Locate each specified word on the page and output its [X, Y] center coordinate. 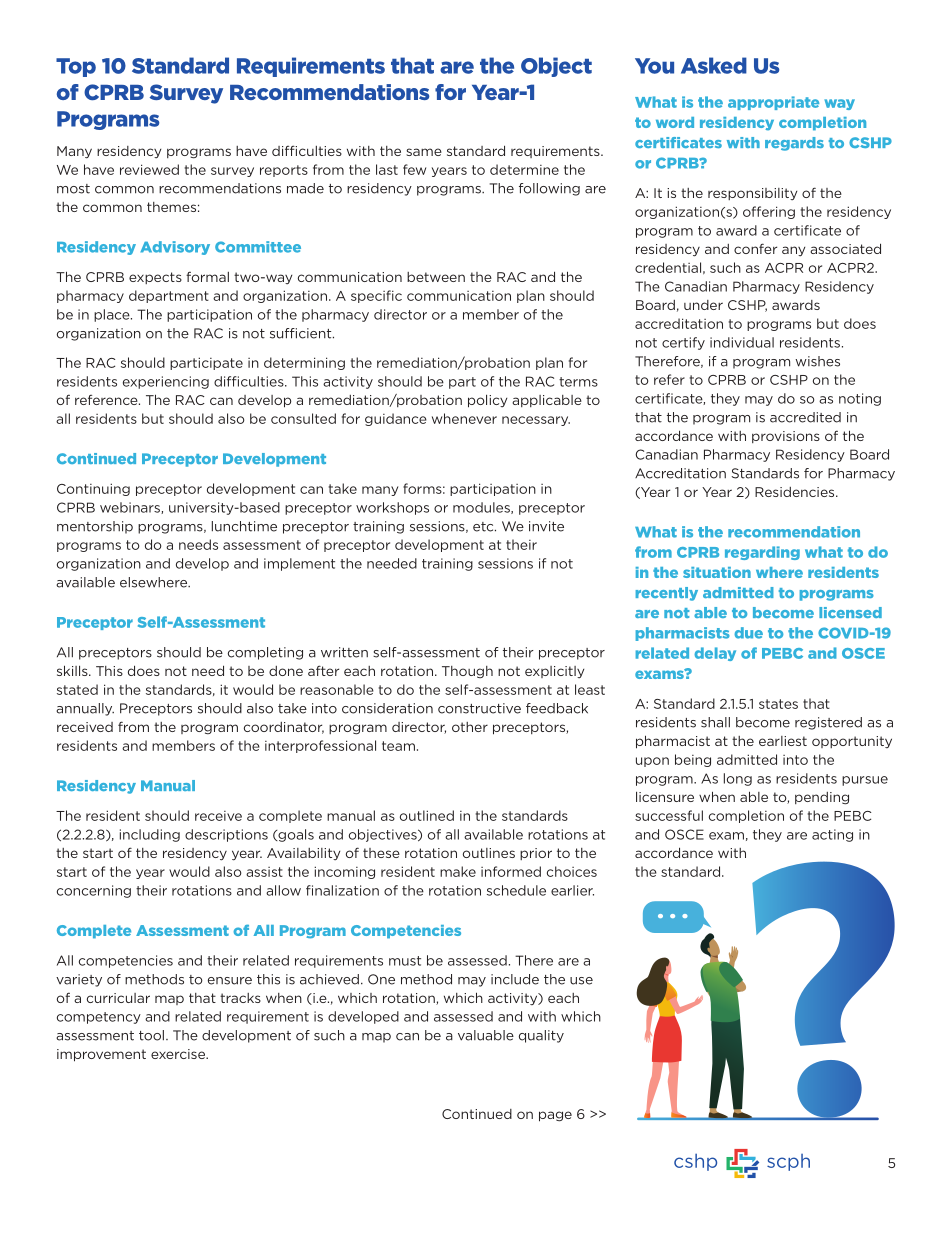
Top [76, 67]
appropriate [773, 103]
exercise [179, 1054]
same [424, 152]
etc [484, 527]
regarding [762, 553]
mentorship [95, 527]
